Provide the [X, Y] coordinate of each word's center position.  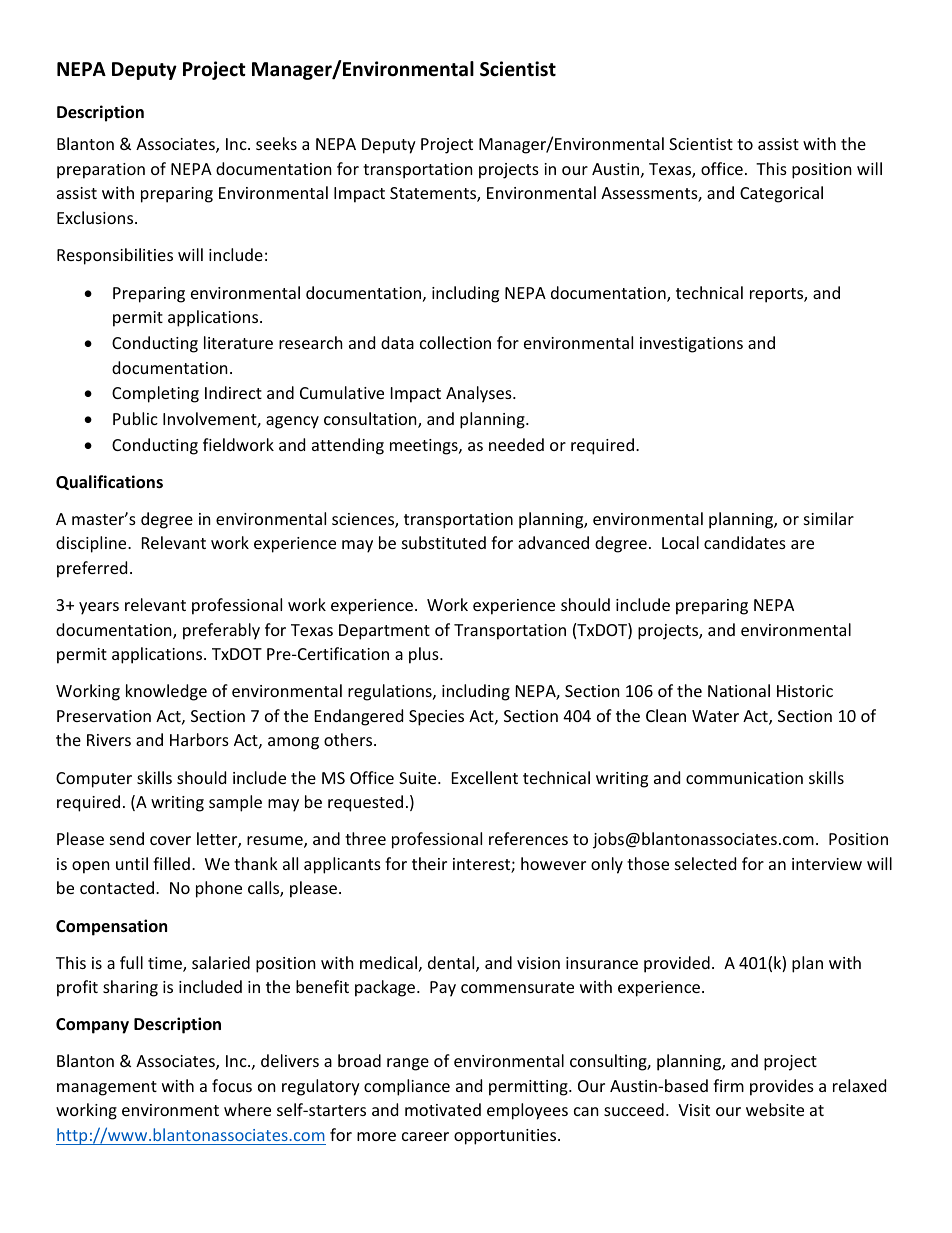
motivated [443, 1109]
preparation [101, 171]
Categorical [781, 194]
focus [232, 1085]
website [775, 1109]
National [739, 690]
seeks [276, 143]
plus [425, 655]
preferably [221, 631]
